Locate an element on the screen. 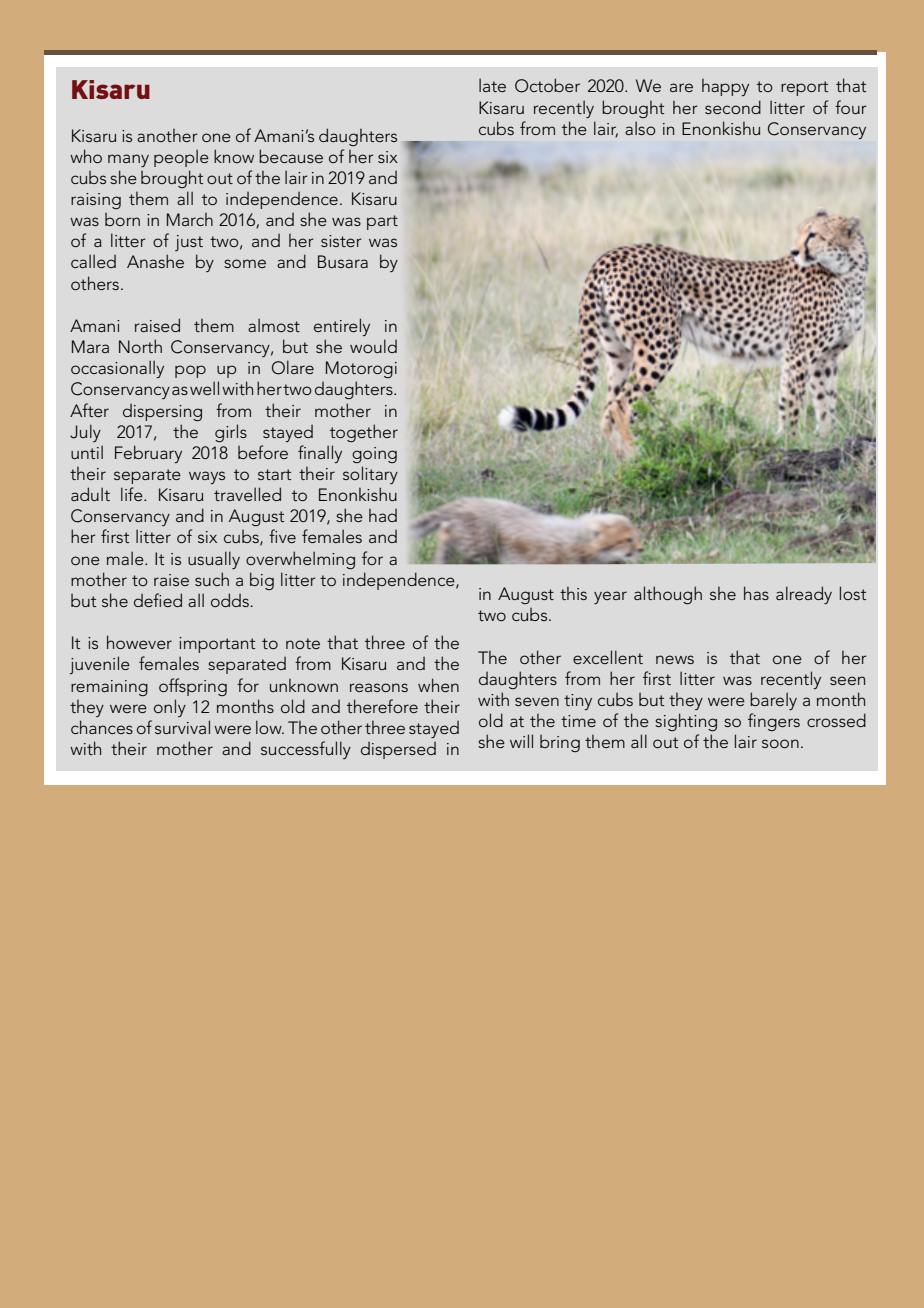  second is located at coordinates (733, 107).
